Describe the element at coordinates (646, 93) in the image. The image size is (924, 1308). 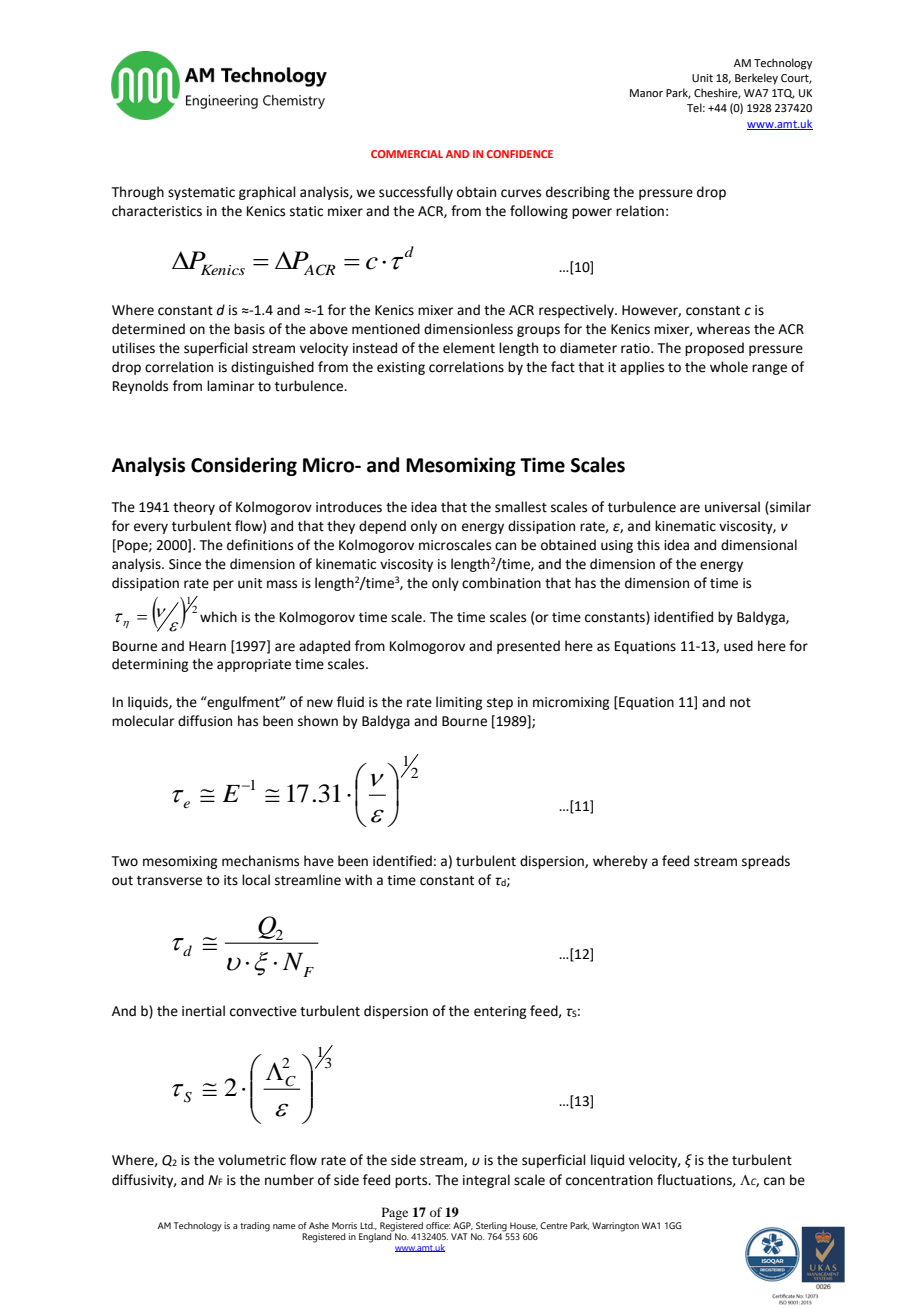
I see `Manor` at that location.
